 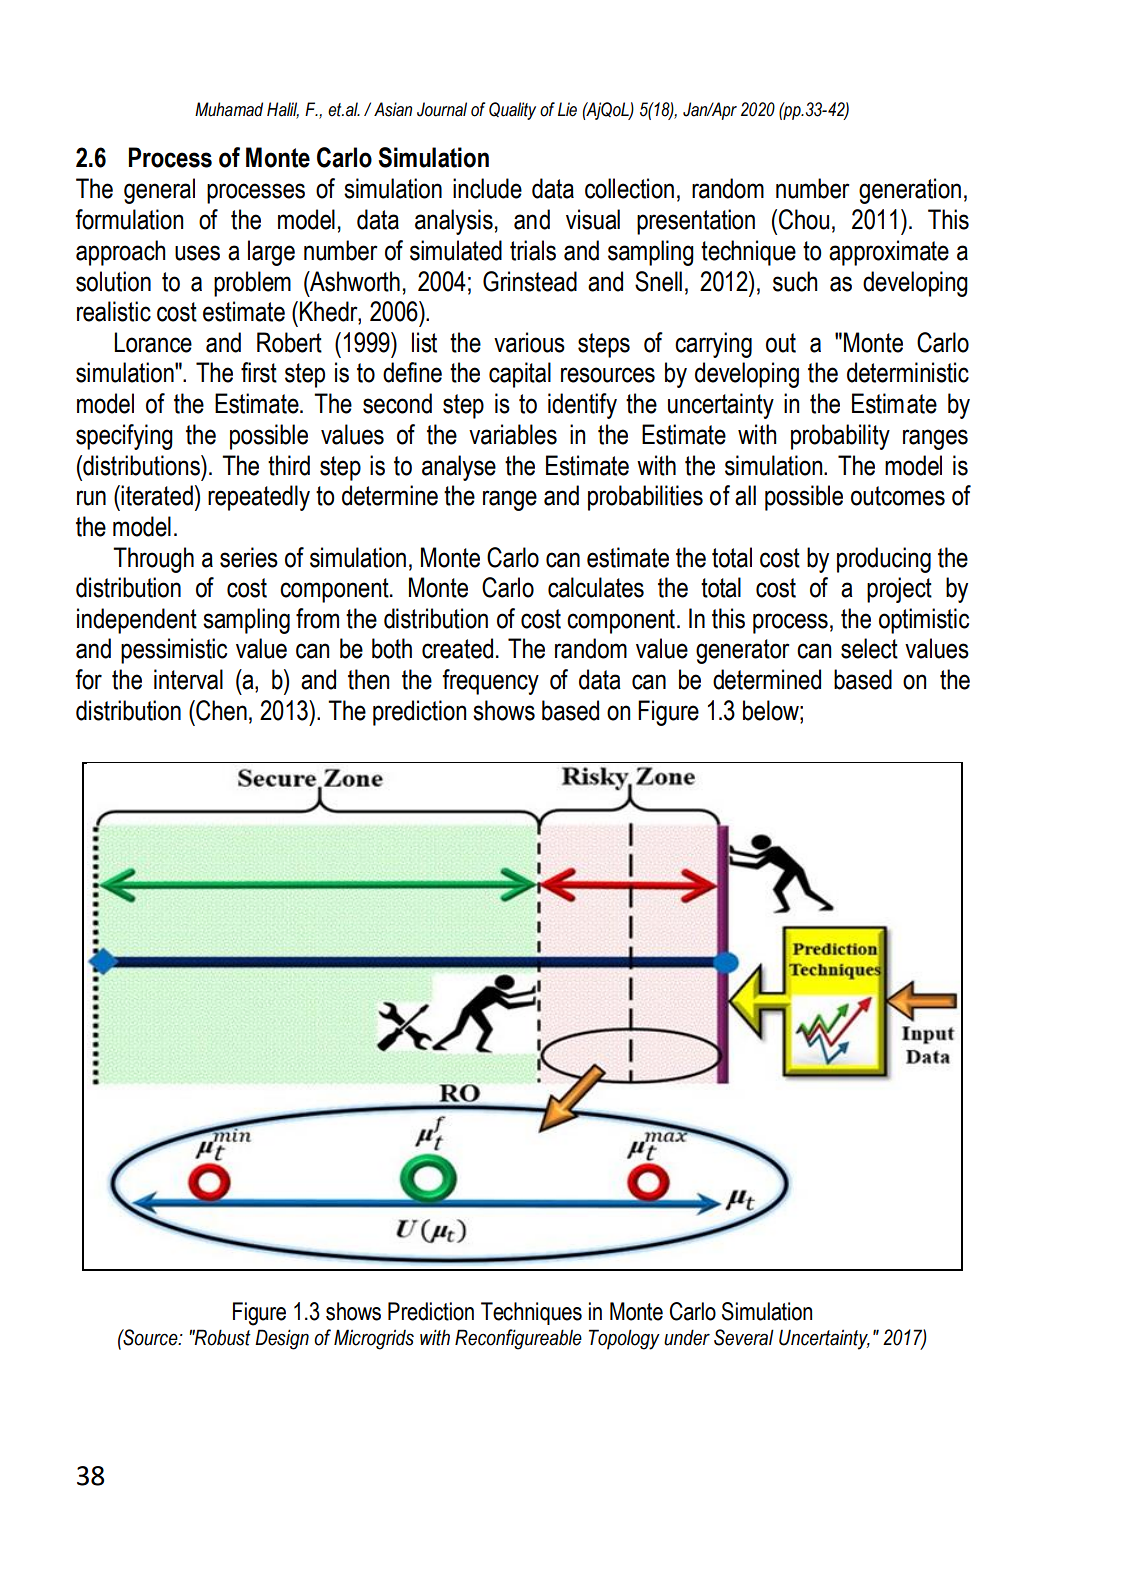 What do you see at coordinates (804, 219) in the screenshot?
I see `Chou` at bounding box center [804, 219].
